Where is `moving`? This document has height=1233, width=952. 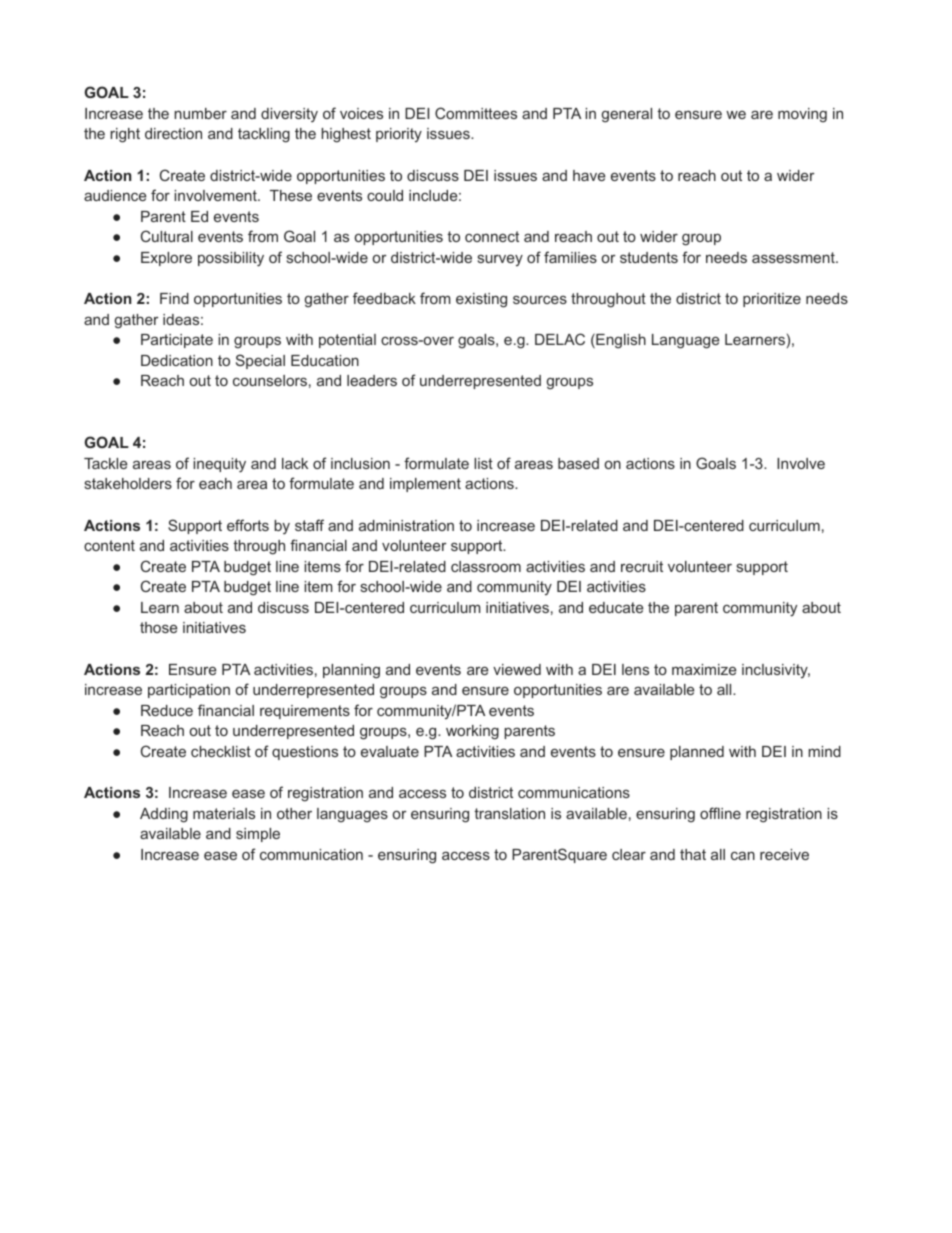
moving is located at coordinates (802, 115).
